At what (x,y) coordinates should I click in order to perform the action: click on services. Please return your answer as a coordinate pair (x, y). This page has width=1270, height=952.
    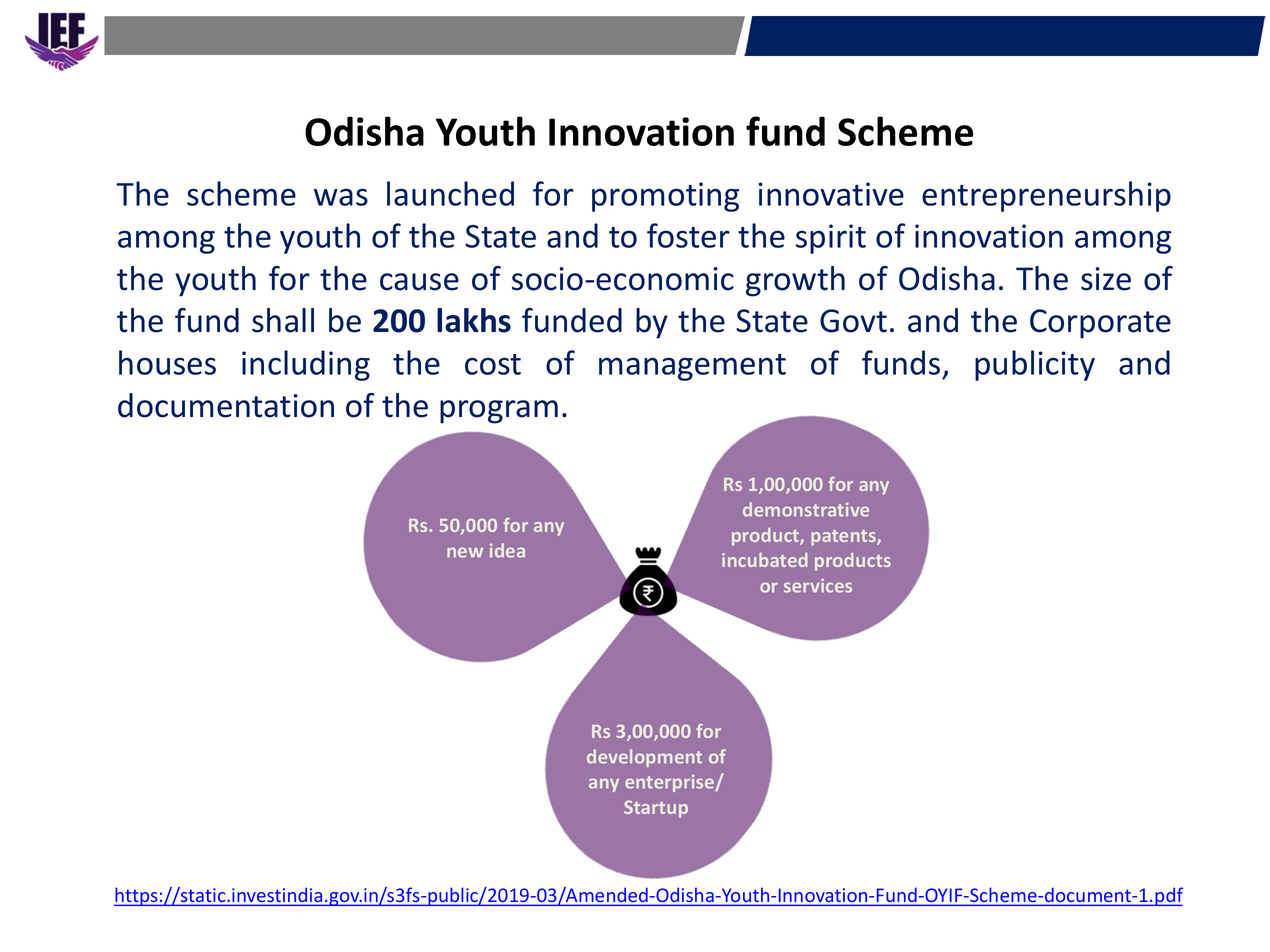
    Looking at the image, I should click on (818, 586).
